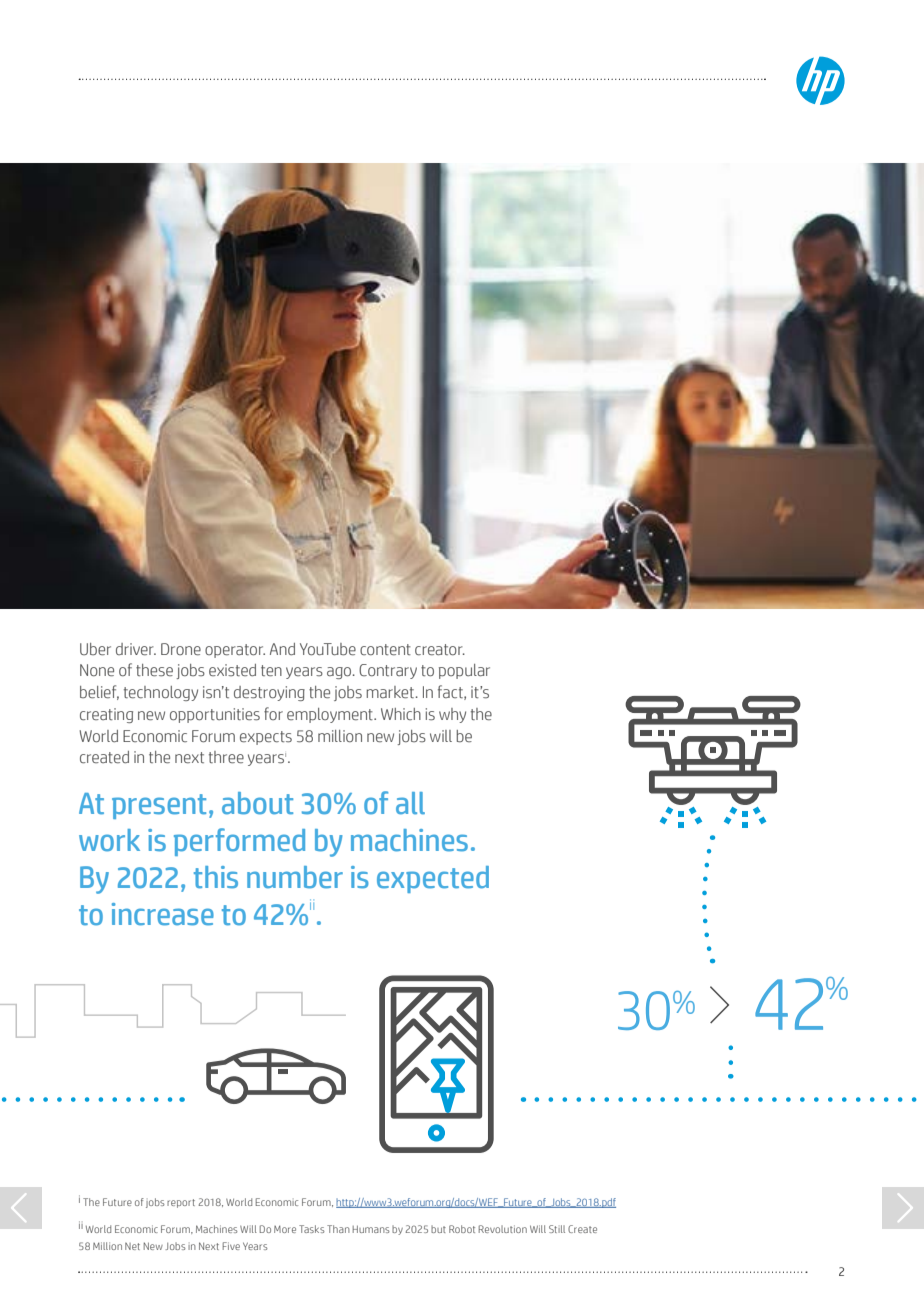 This screenshot has width=924, height=1308. What do you see at coordinates (340, 673) in the screenshot?
I see `ago` at bounding box center [340, 673].
